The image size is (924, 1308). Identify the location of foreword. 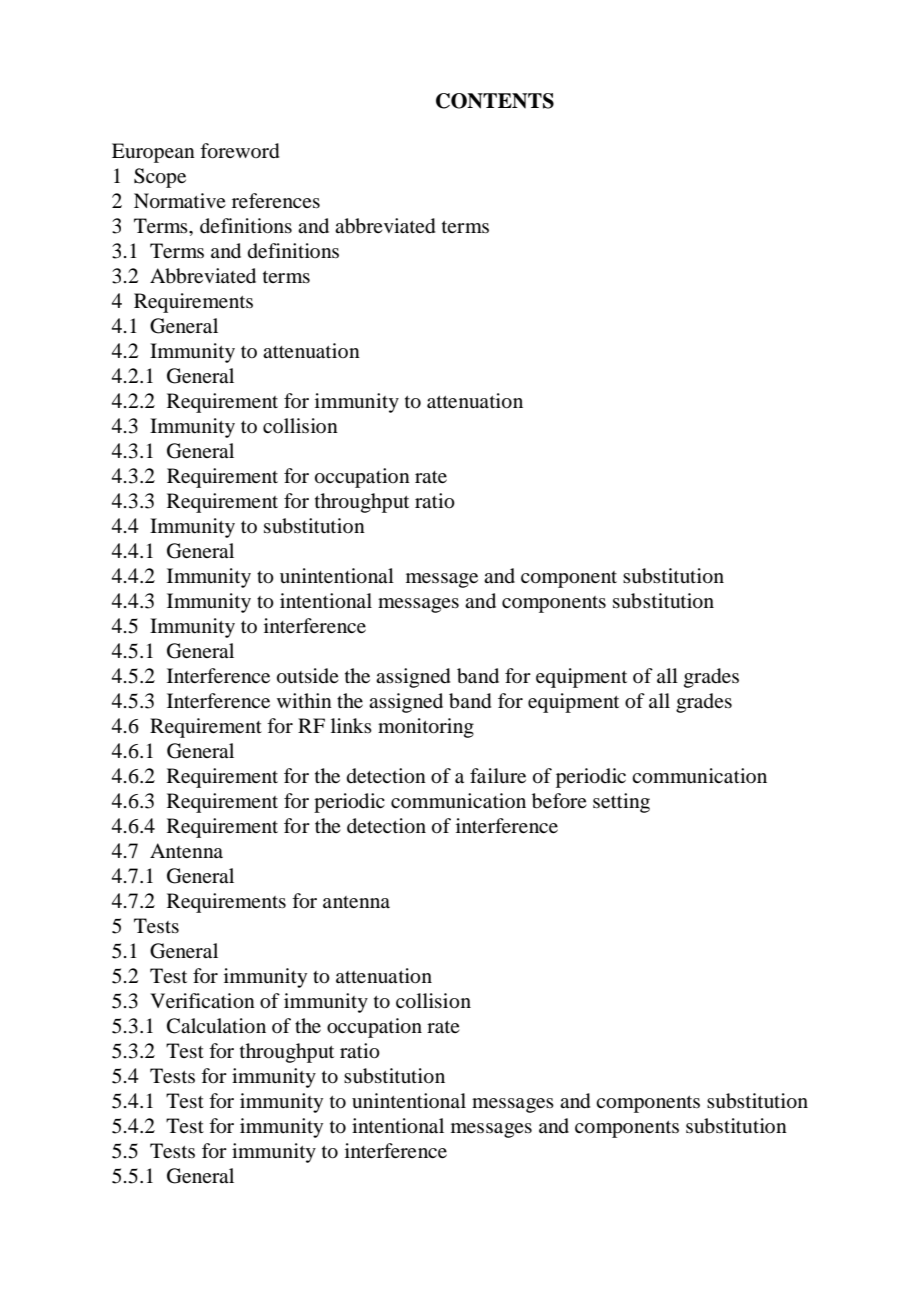
(239, 151).
